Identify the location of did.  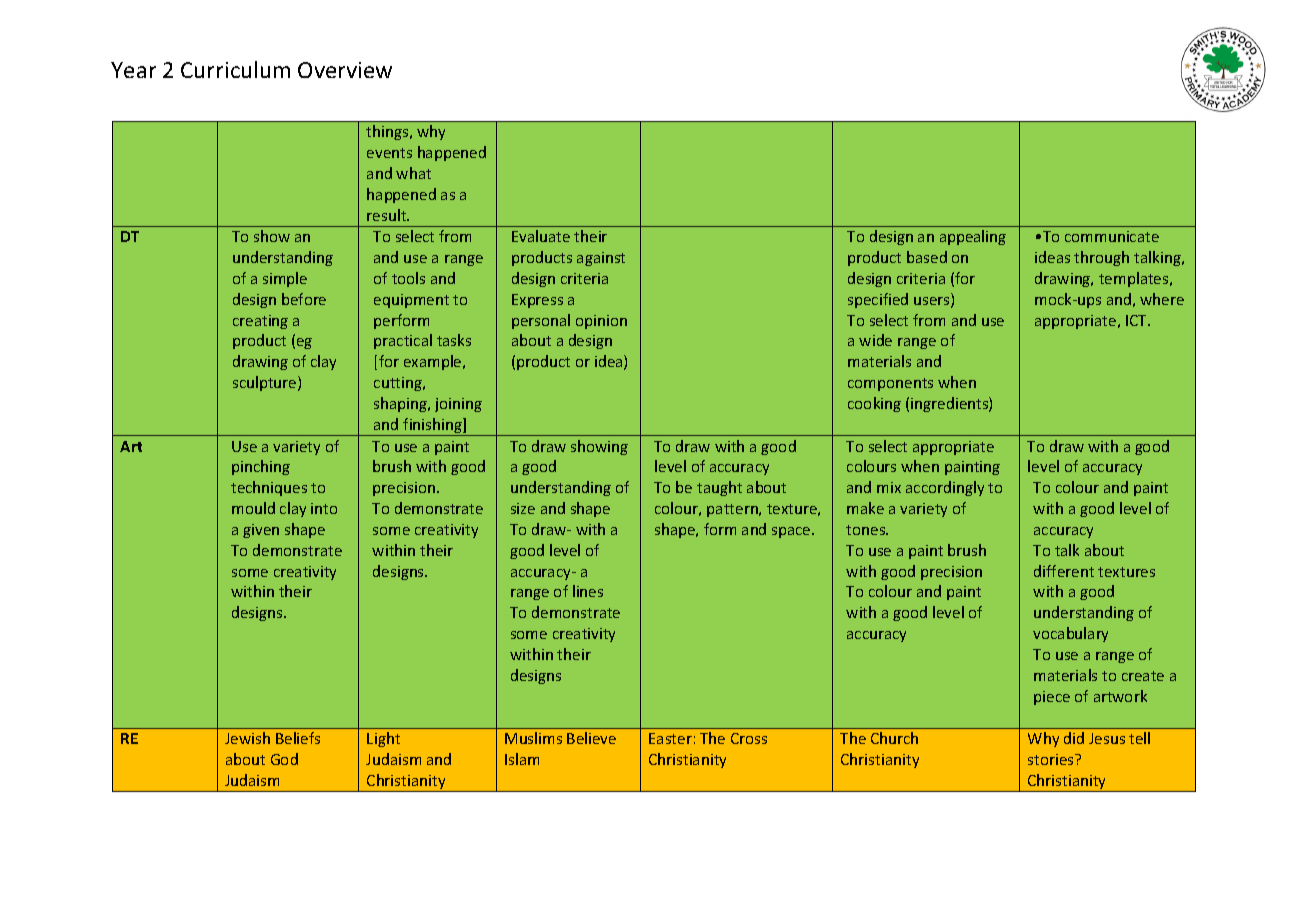
(1074, 738).
